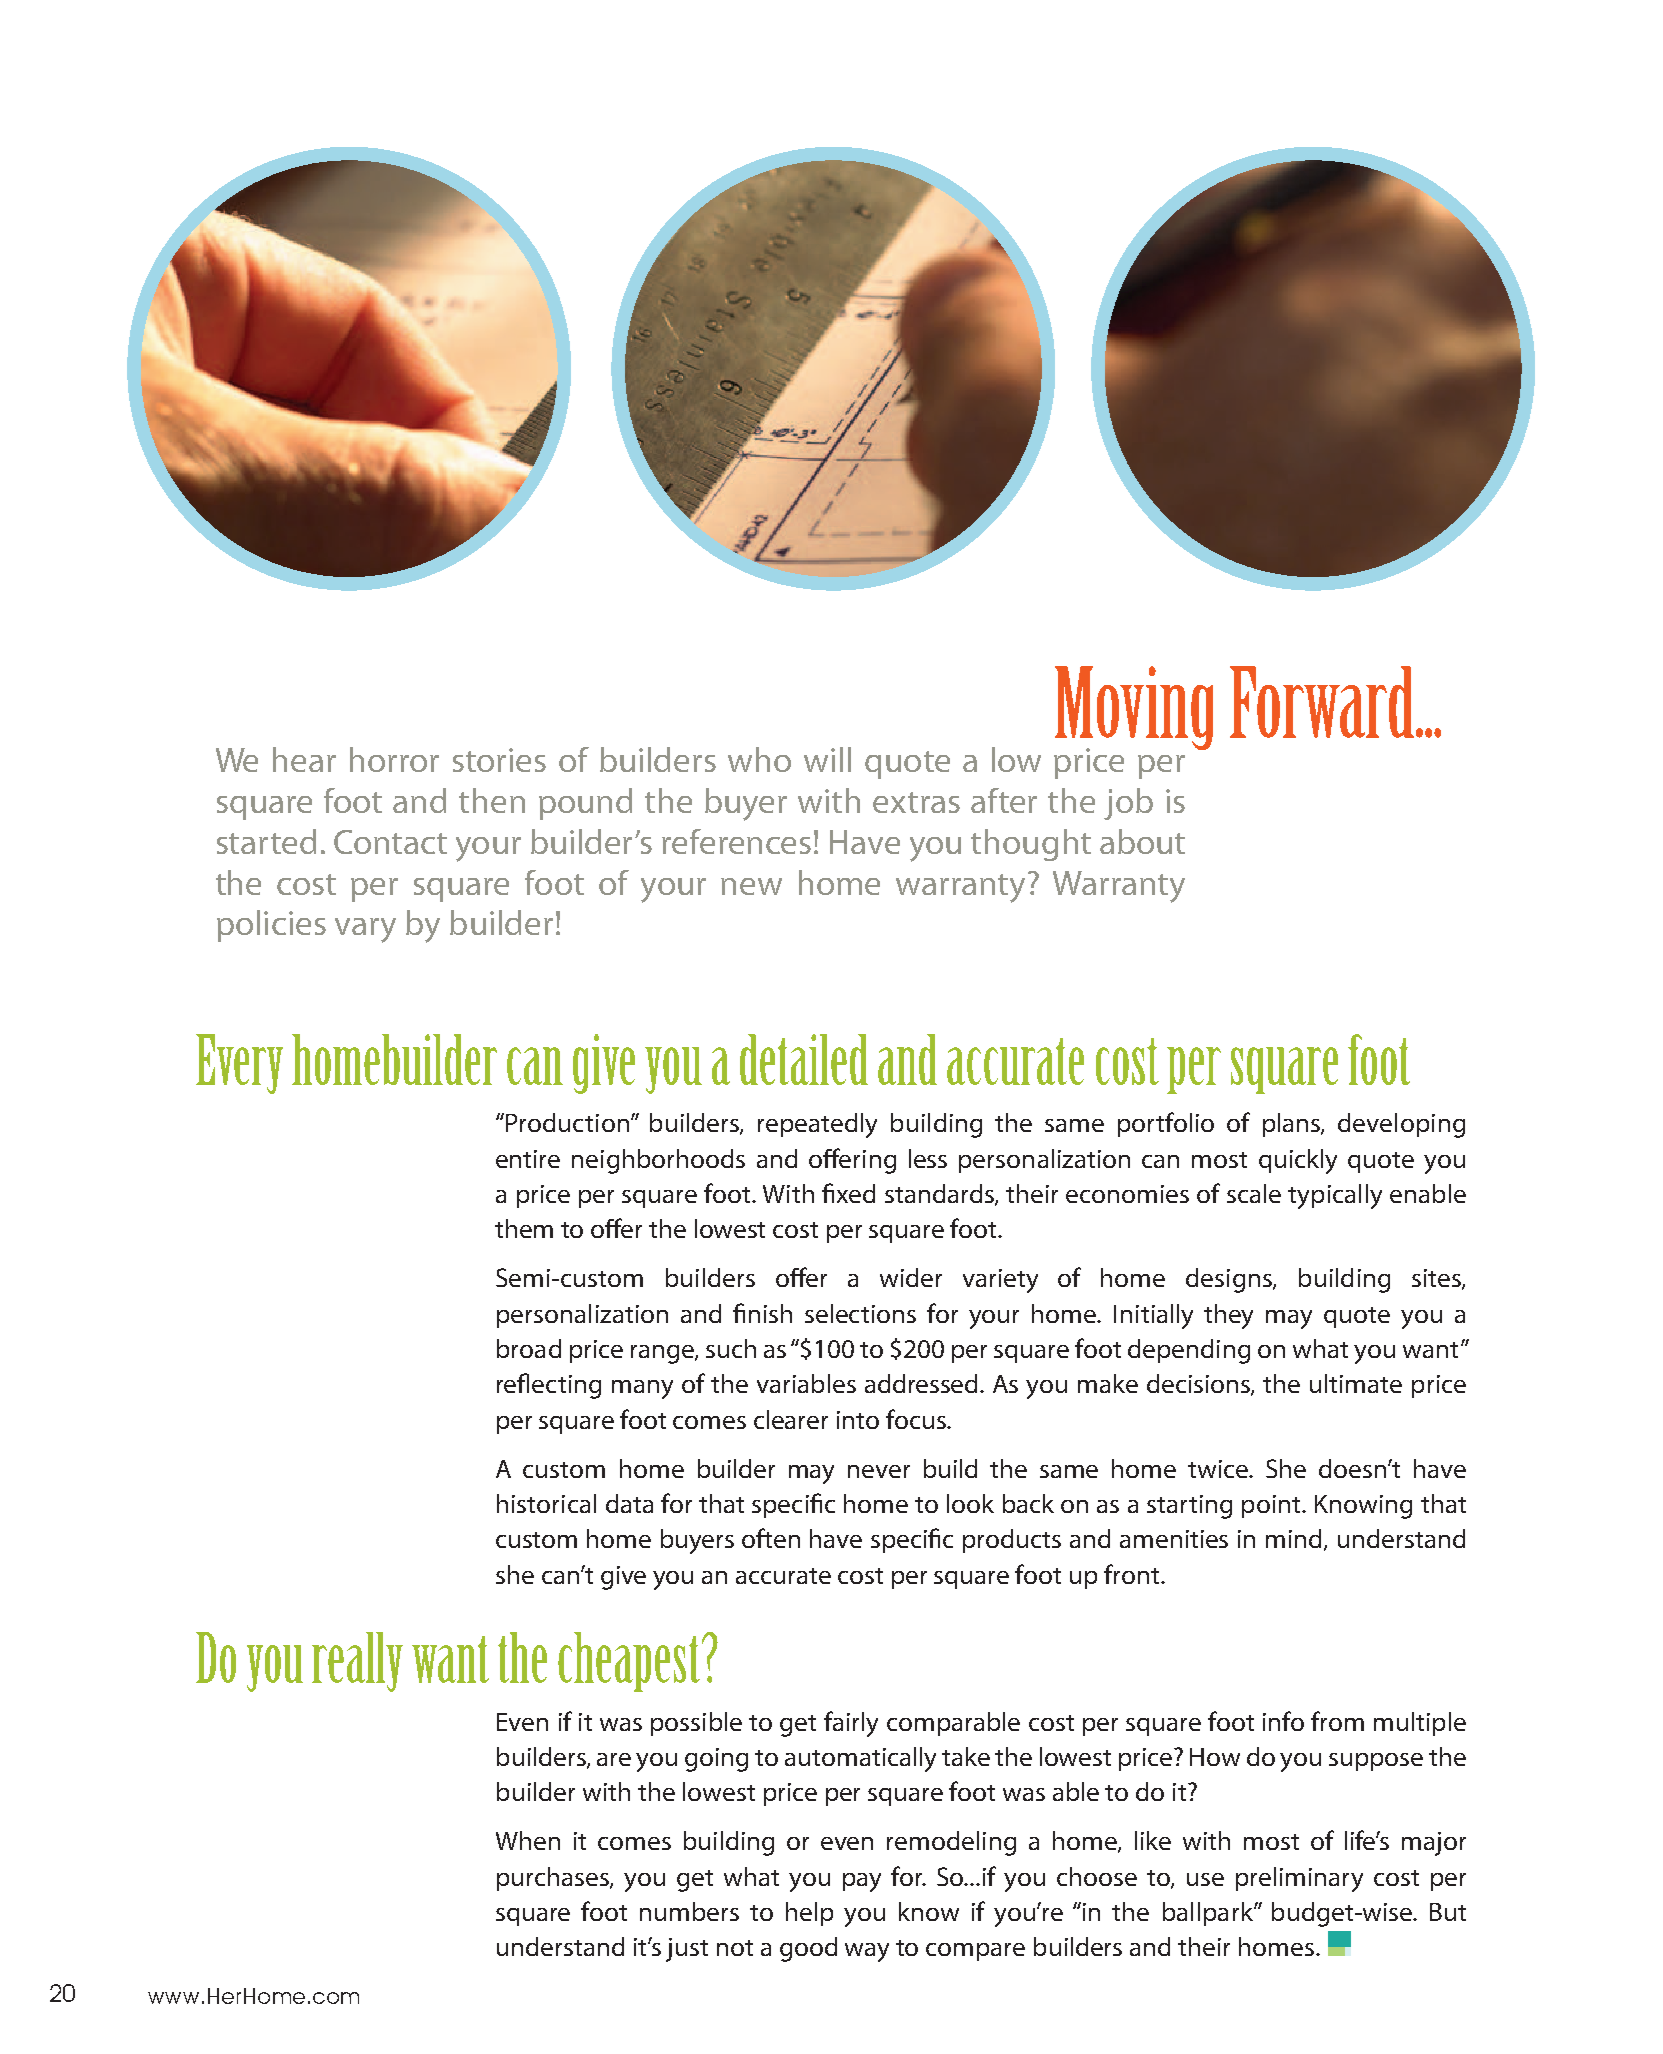  What do you see at coordinates (1298, 1161) in the screenshot?
I see `quickly` at bounding box center [1298, 1161].
